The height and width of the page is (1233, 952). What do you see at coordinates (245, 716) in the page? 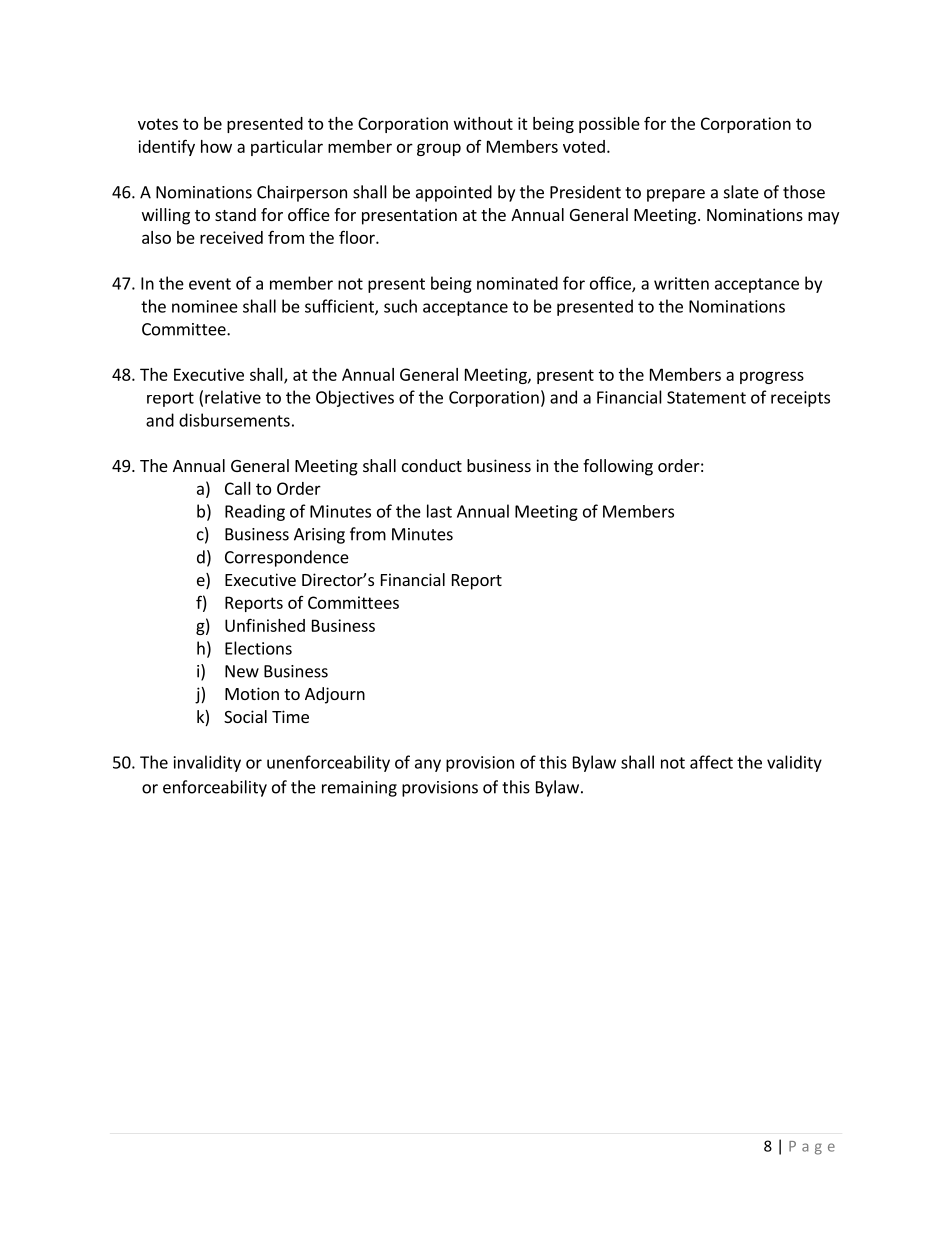
I see `Social` at bounding box center [245, 716].
